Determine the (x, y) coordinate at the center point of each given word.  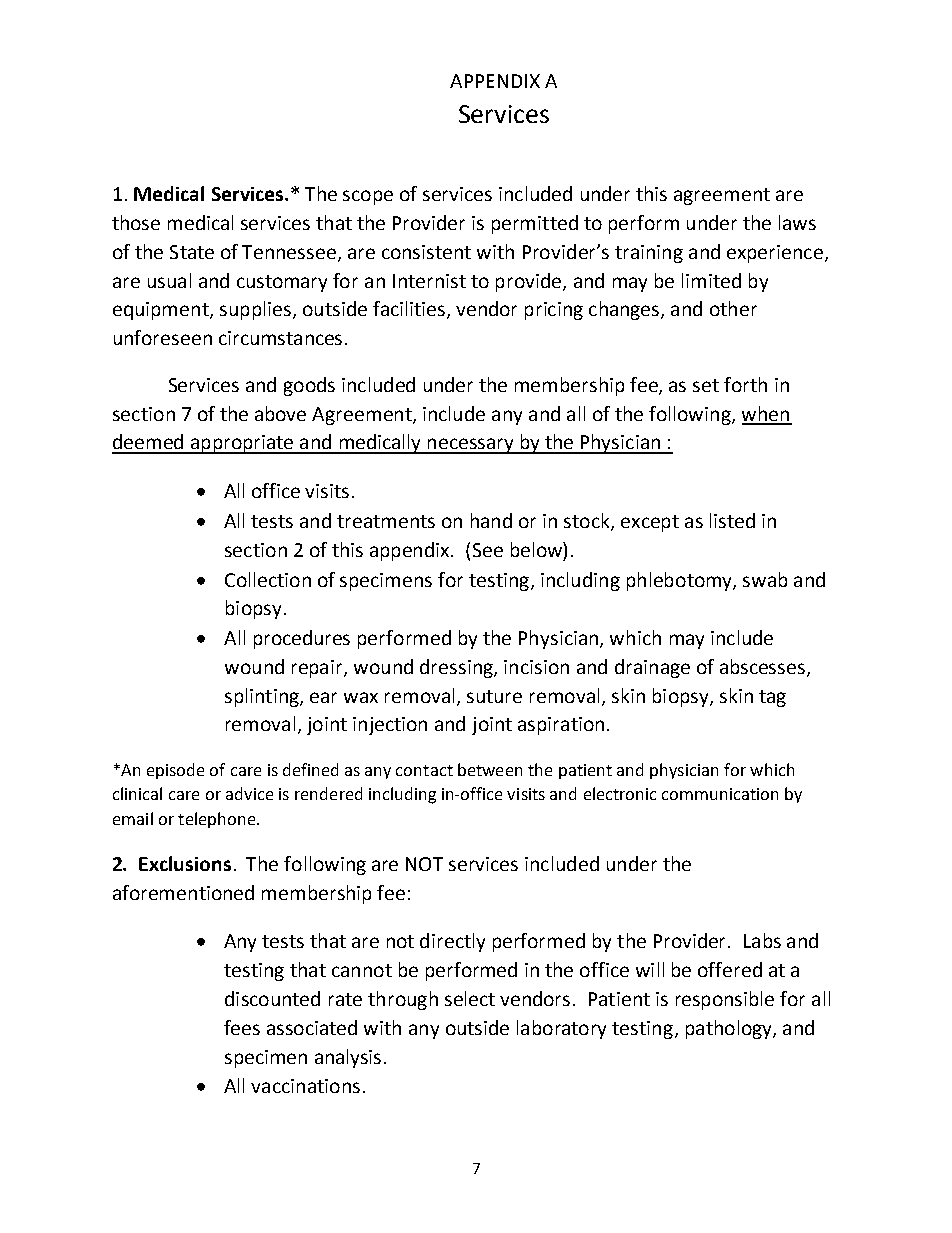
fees (242, 1027)
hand (491, 520)
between (490, 769)
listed (732, 520)
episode (175, 771)
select (470, 998)
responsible (725, 1000)
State (192, 252)
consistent (426, 252)
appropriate (242, 444)
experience (776, 254)
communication (720, 794)
